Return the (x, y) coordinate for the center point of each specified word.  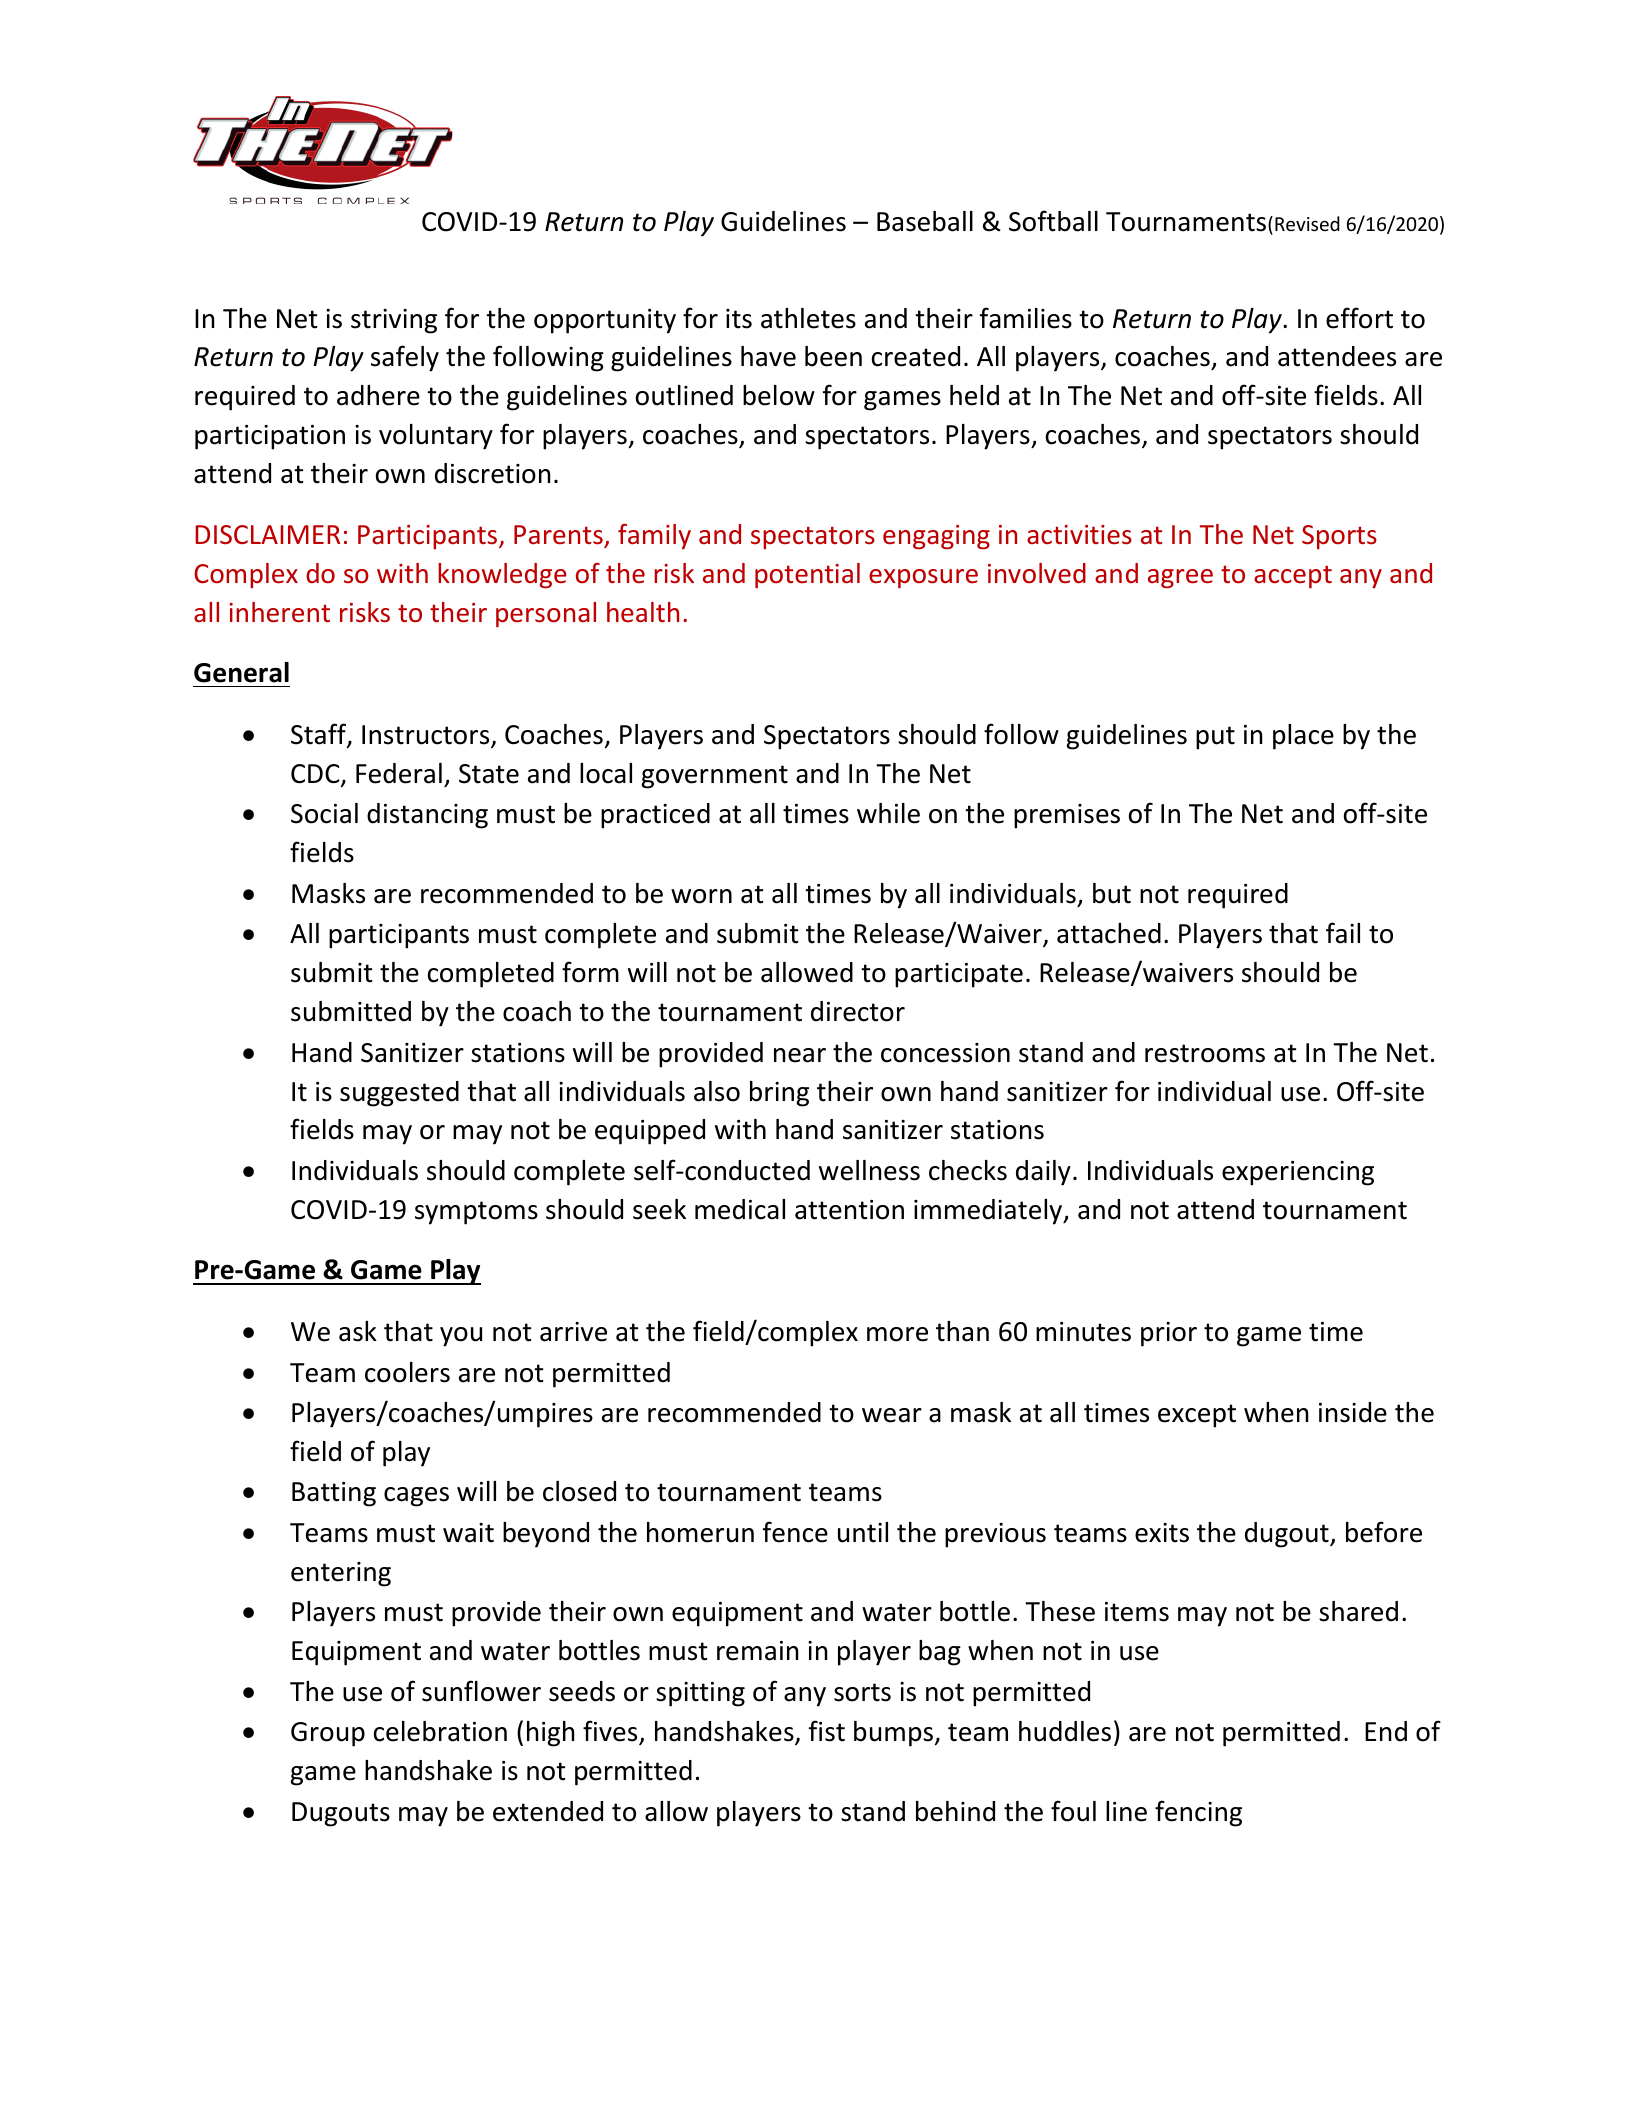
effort (1359, 318)
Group (328, 1734)
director (858, 1011)
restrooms (1205, 1053)
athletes (808, 318)
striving (394, 321)
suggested (399, 1094)
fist (827, 1731)
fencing (1198, 1813)
